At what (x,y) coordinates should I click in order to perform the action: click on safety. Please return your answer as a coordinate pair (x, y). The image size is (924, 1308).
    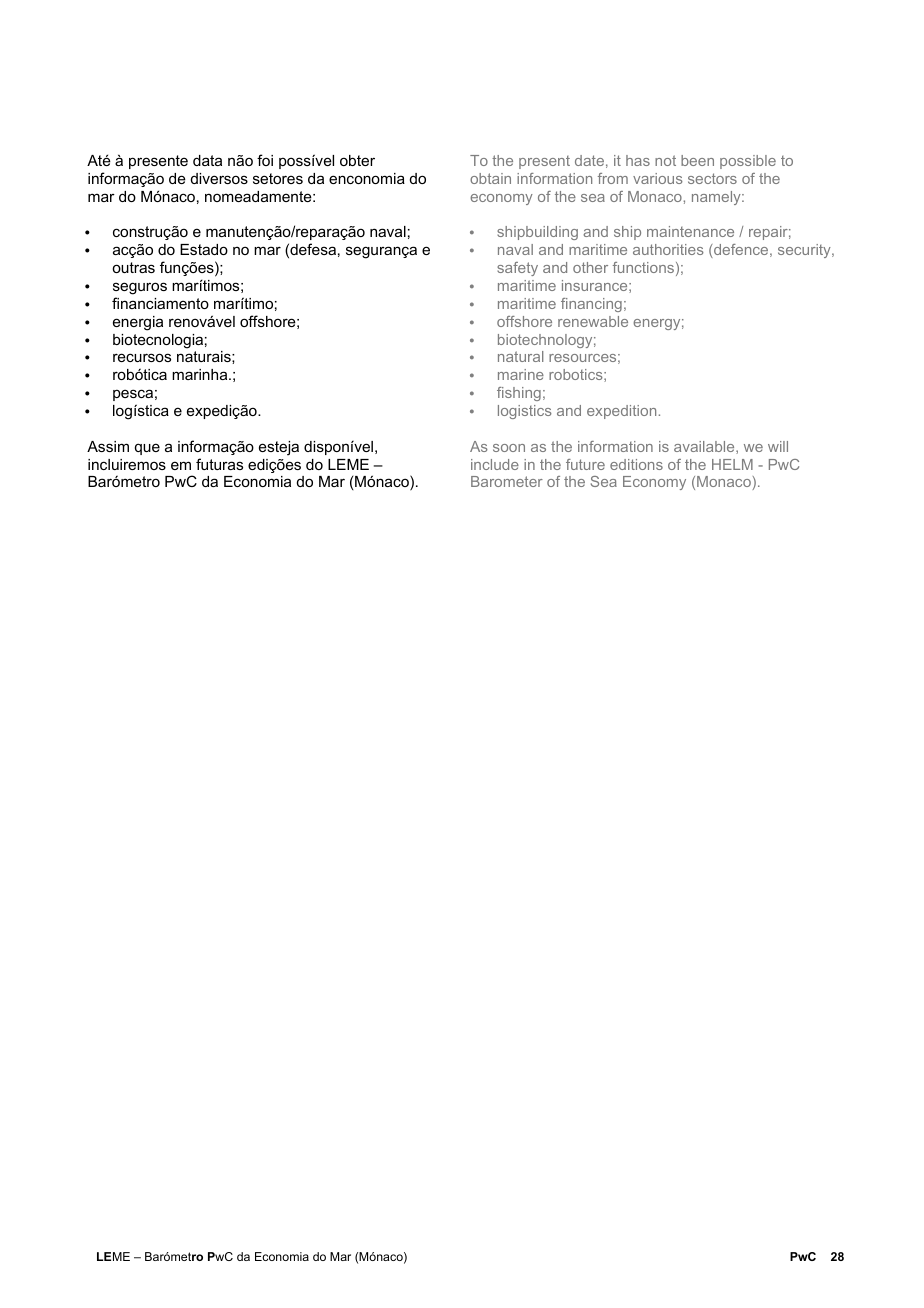
    Looking at the image, I should click on (517, 269).
